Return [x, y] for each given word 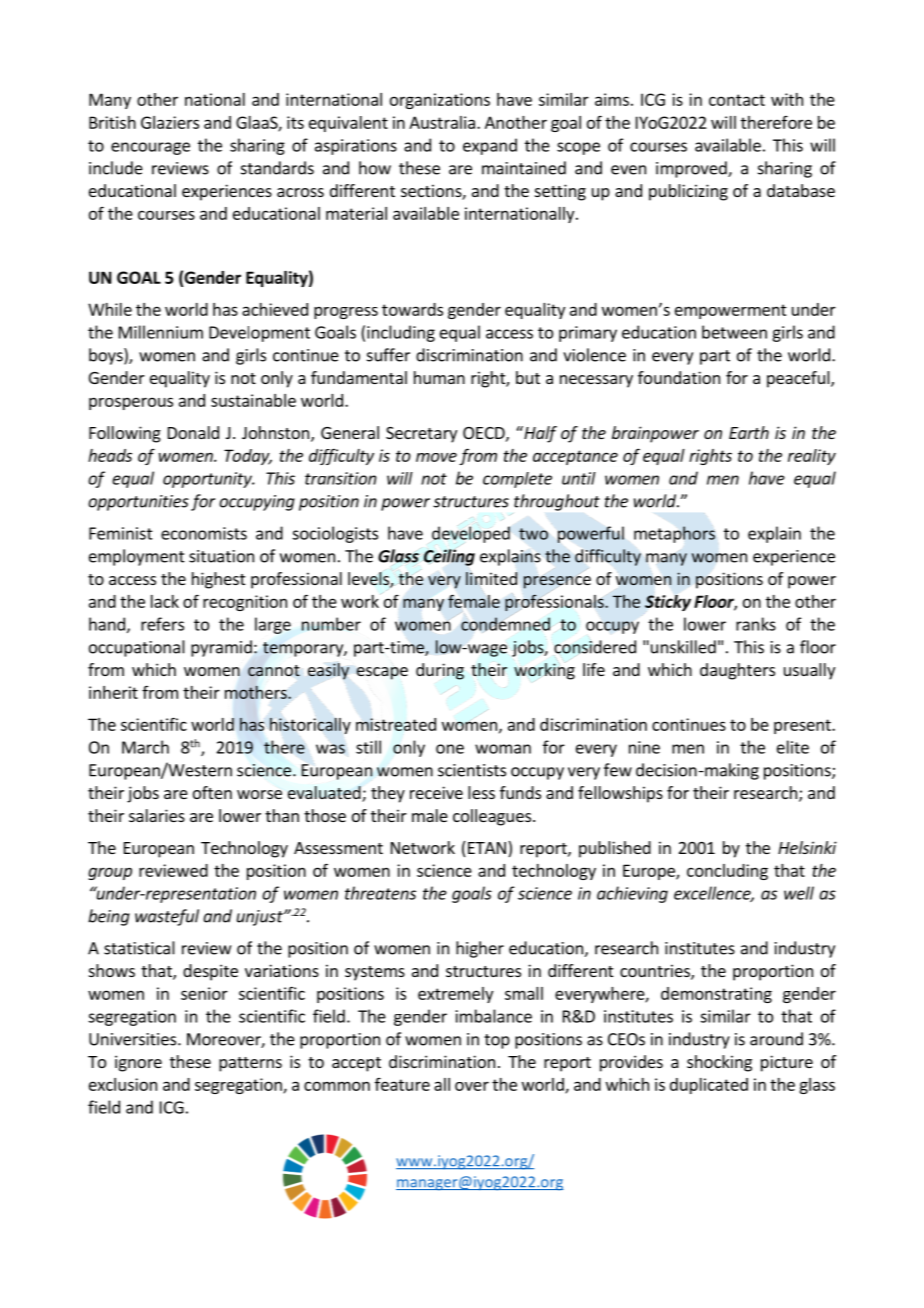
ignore [138, 1063]
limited [491, 578]
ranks [756, 624]
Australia [442, 122]
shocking [719, 1063]
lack [165, 601]
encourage [150, 148]
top [497, 1041]
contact [737, 100]
